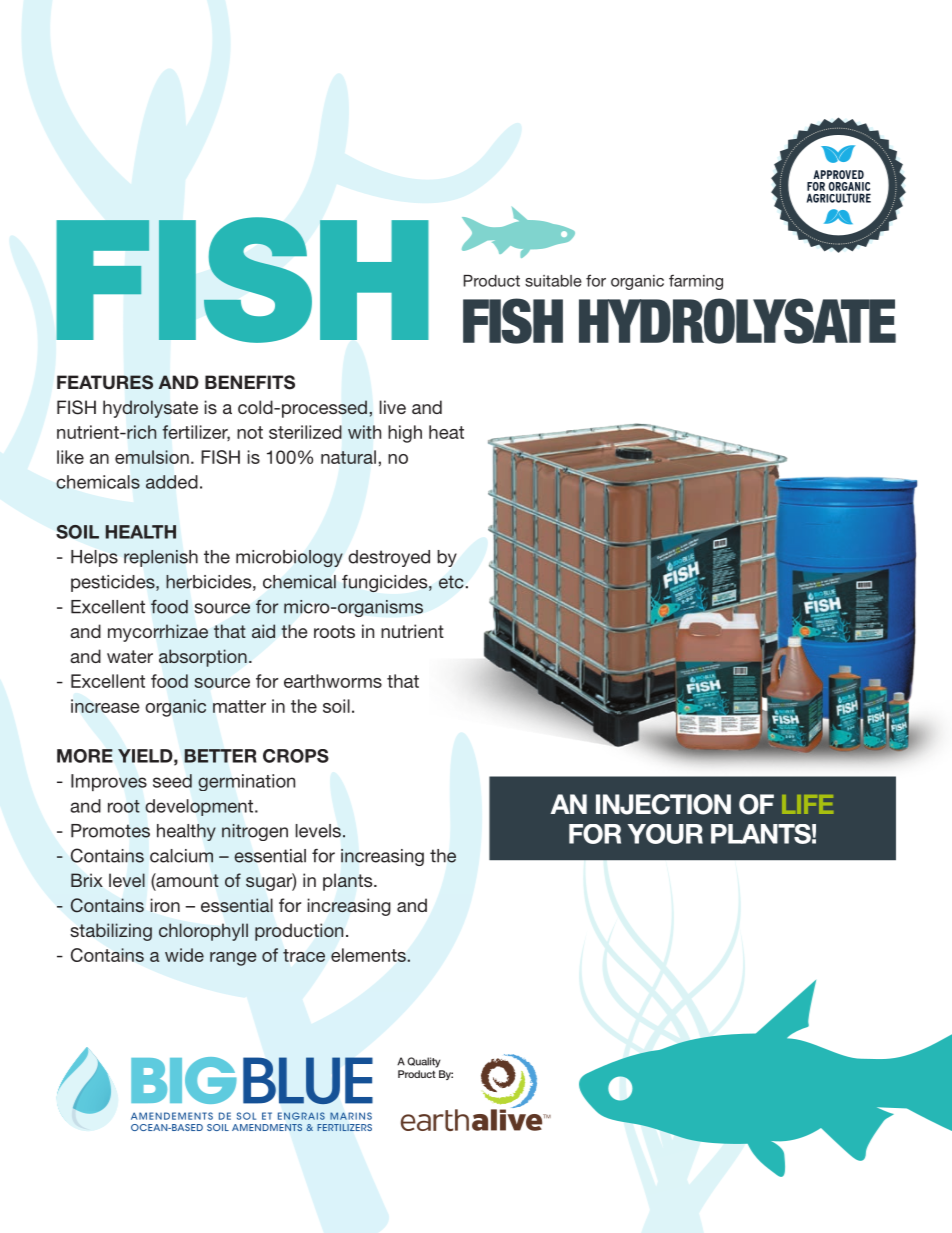  Describe the element at coordinates (130, 656) in the screenshot. I see `water` at that location.
